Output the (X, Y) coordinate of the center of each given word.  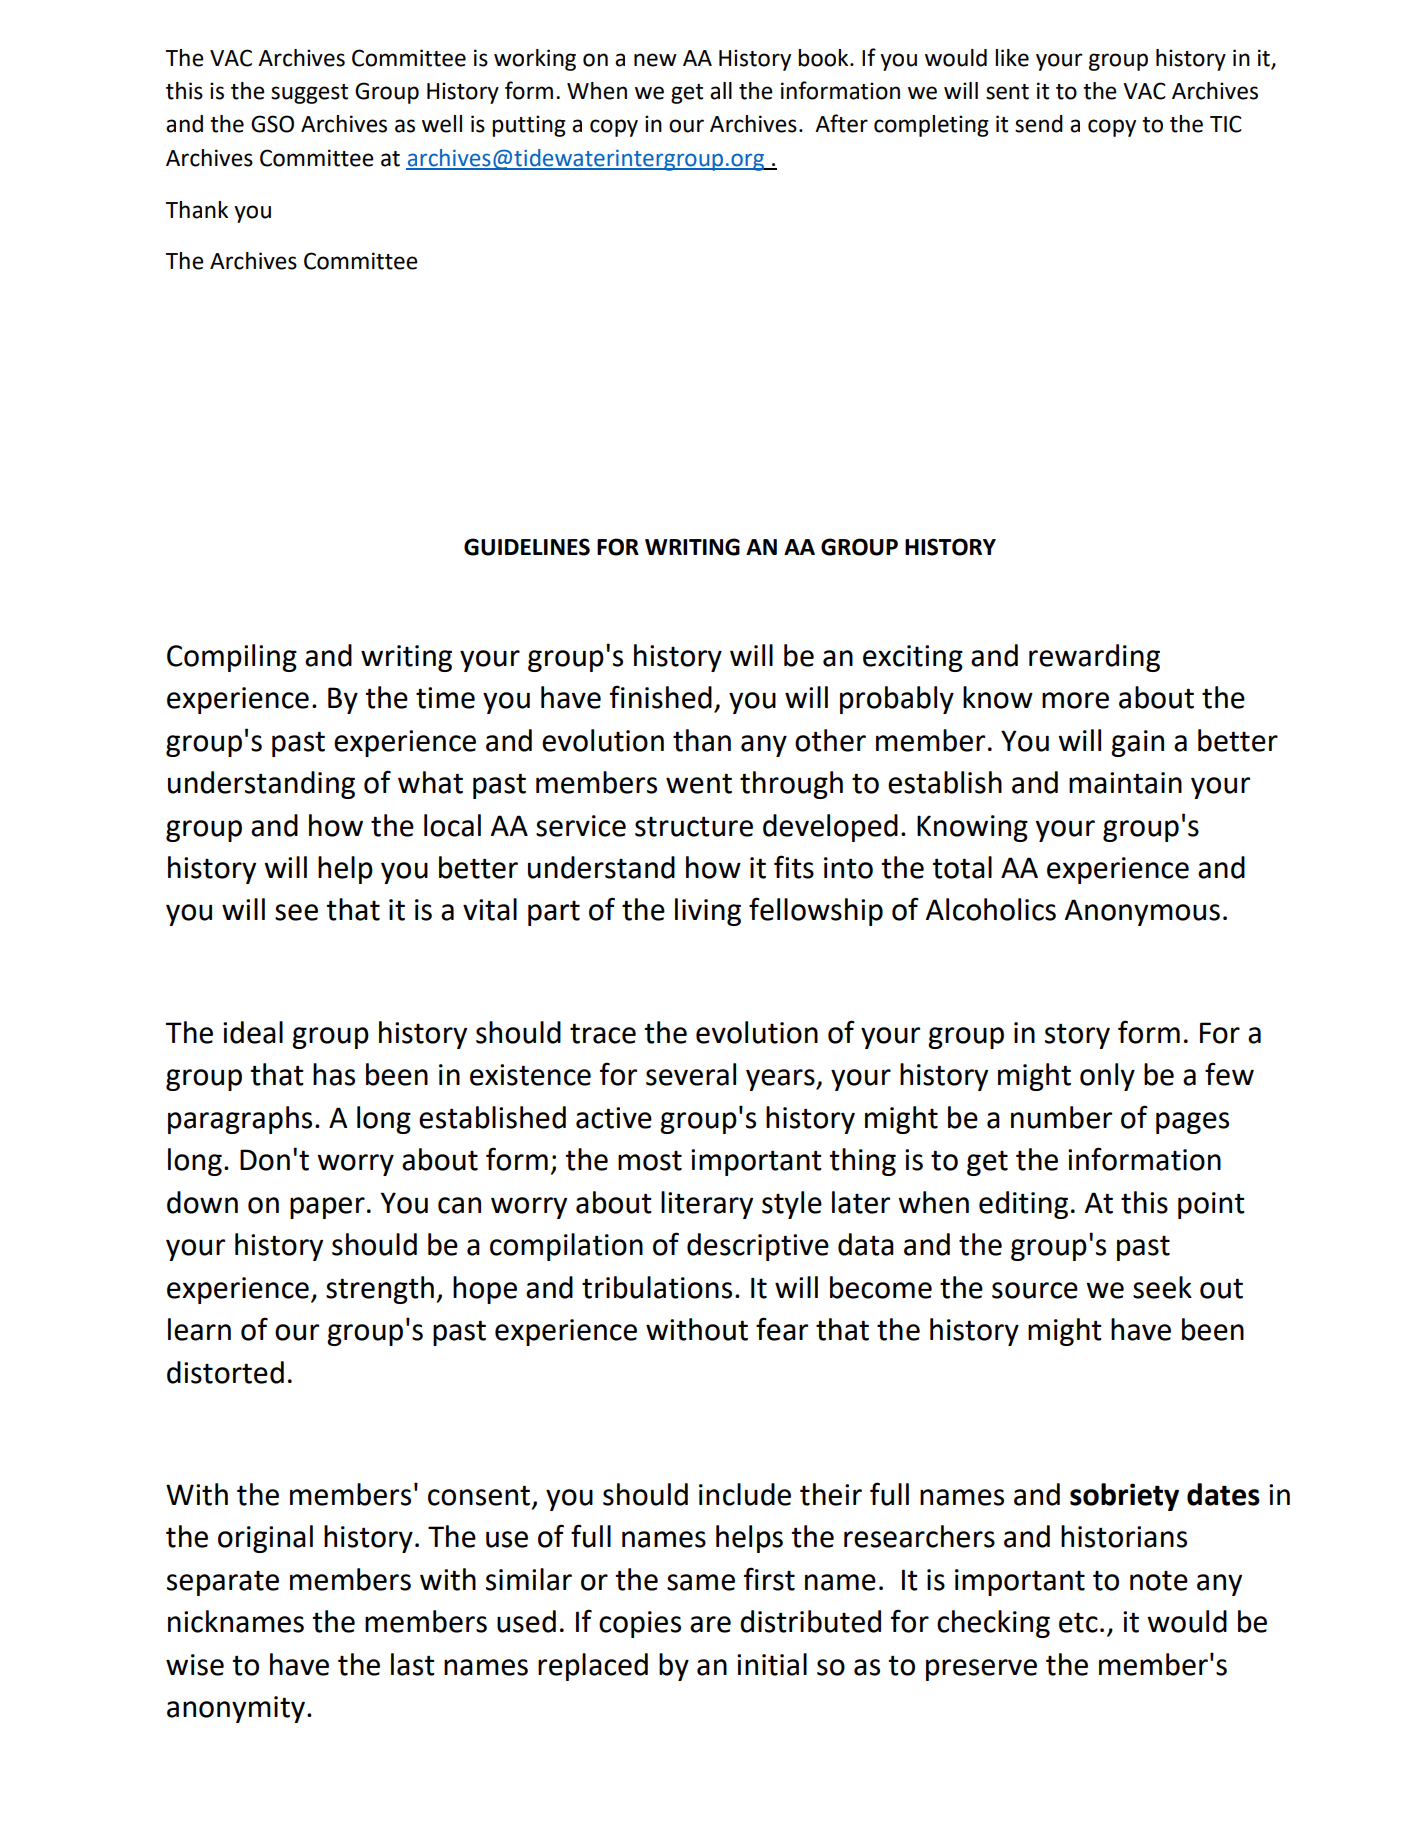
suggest (309, 94)
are (710, 1624)
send (1039, 124)
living (708, 912)
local (452, 825)
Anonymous (1142, 912)
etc (1078, 1623)
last (413, 1664)
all (721, 91)
